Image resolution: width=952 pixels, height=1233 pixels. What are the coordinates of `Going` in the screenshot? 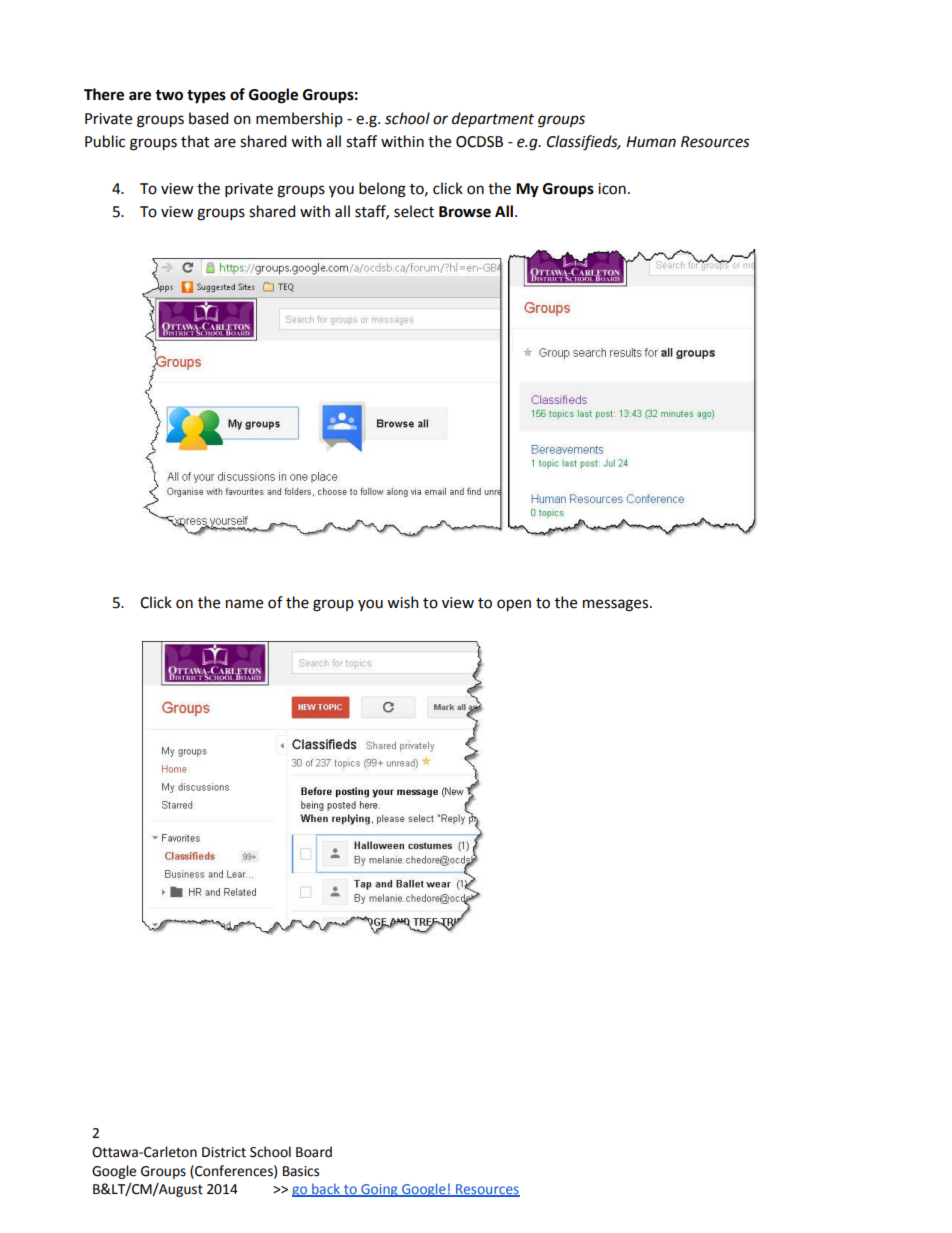 It's located at (379, 1190).
